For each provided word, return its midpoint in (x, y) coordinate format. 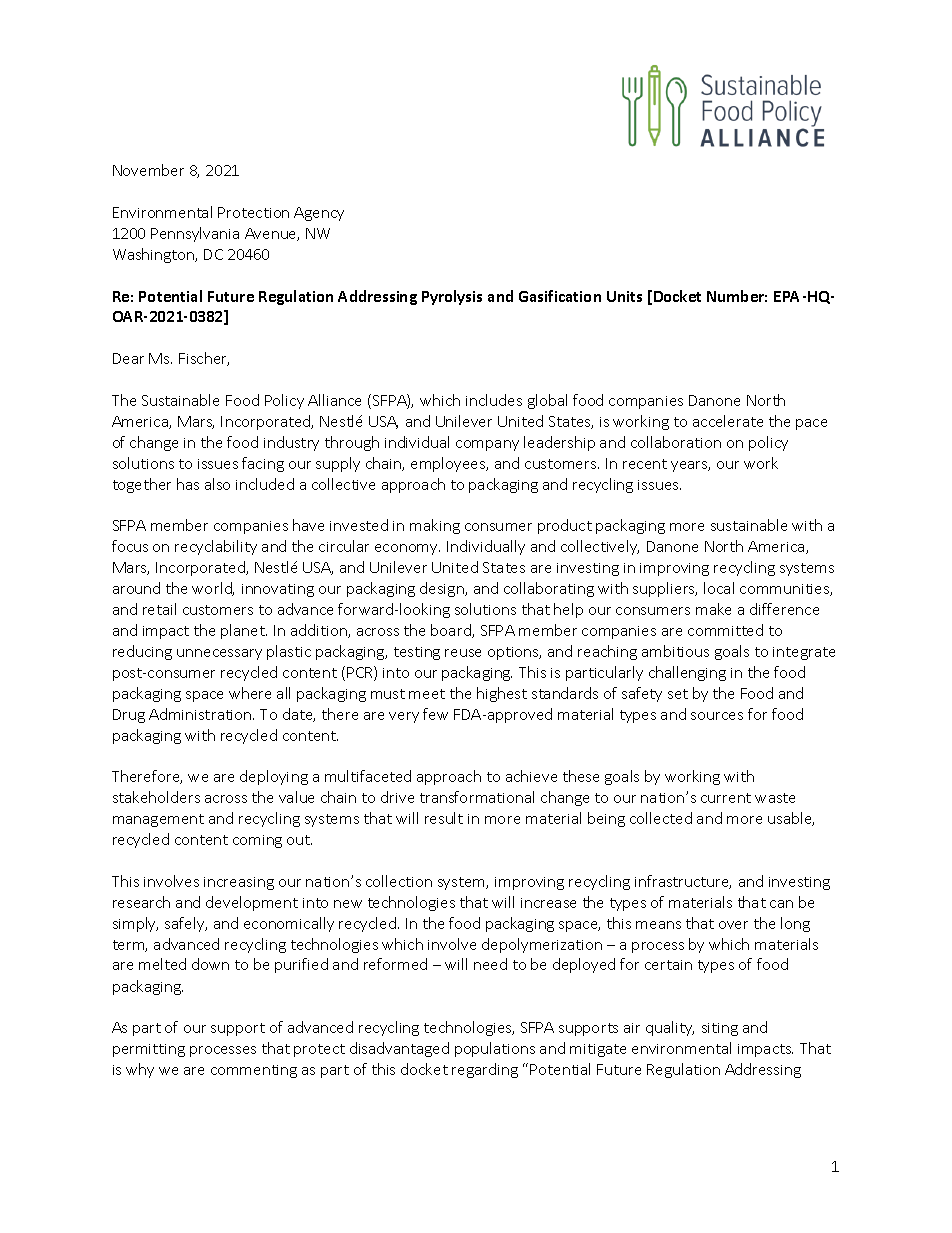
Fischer (204, 359)
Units (624, 296)
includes (494, 400)
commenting (254, 1071)
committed (725, 630)
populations (495, 1049)
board (452, 631)
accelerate (728, 421)
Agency (319, 214)
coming (257, 841)
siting (720, 1029)
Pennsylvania (195, 234)
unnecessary (219, 654)
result (444, 818)
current (726, 798)
